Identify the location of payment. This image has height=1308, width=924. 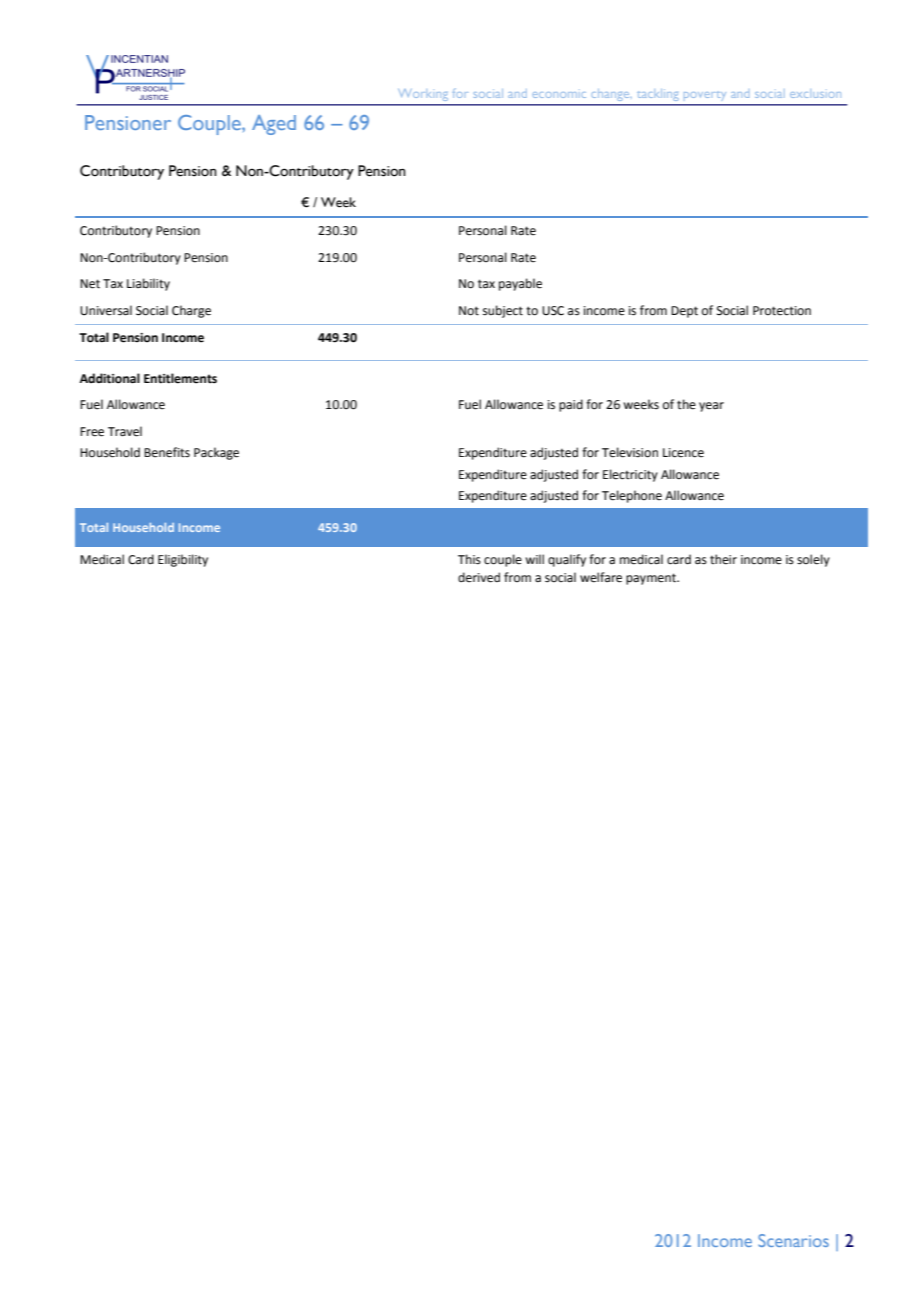
(652, 579).
